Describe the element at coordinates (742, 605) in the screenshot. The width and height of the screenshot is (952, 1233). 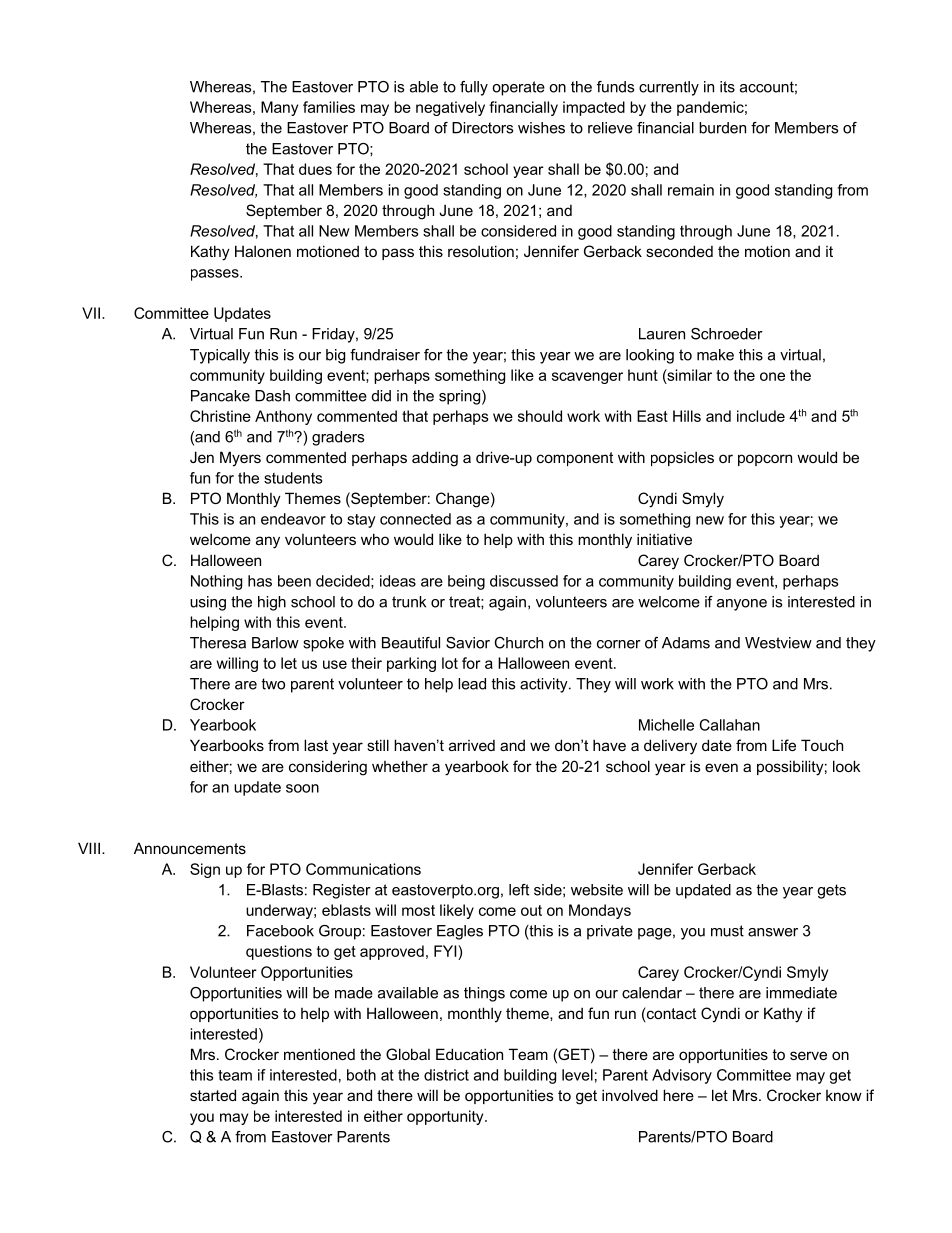
I see `anyone` at that location.
